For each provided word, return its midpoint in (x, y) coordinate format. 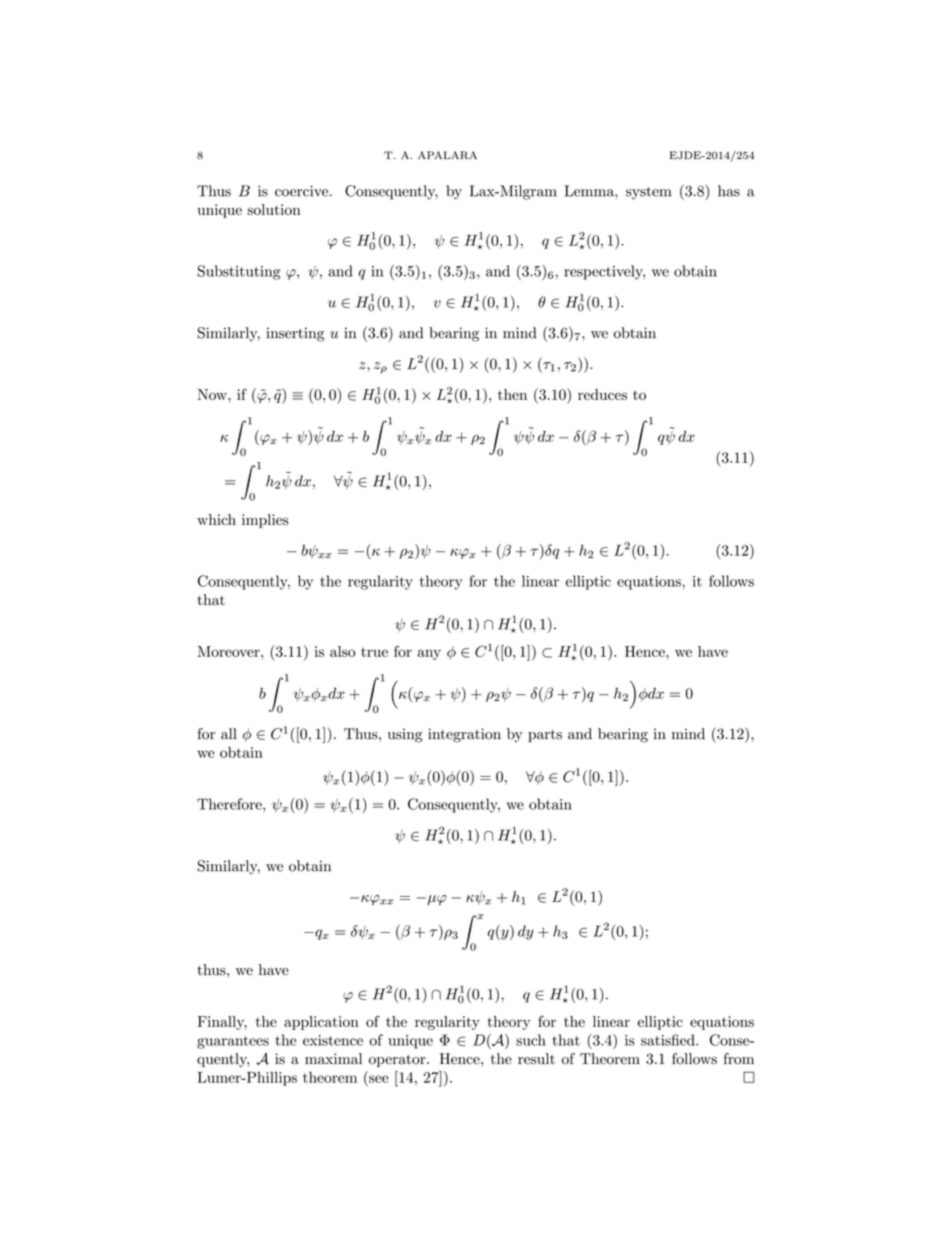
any (429, 654)
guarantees (233, 1042)
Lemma (590, 191)
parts (545, 736)
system (648, 193)
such (531, 1040)
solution (274, 209)
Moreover (230, 651)
